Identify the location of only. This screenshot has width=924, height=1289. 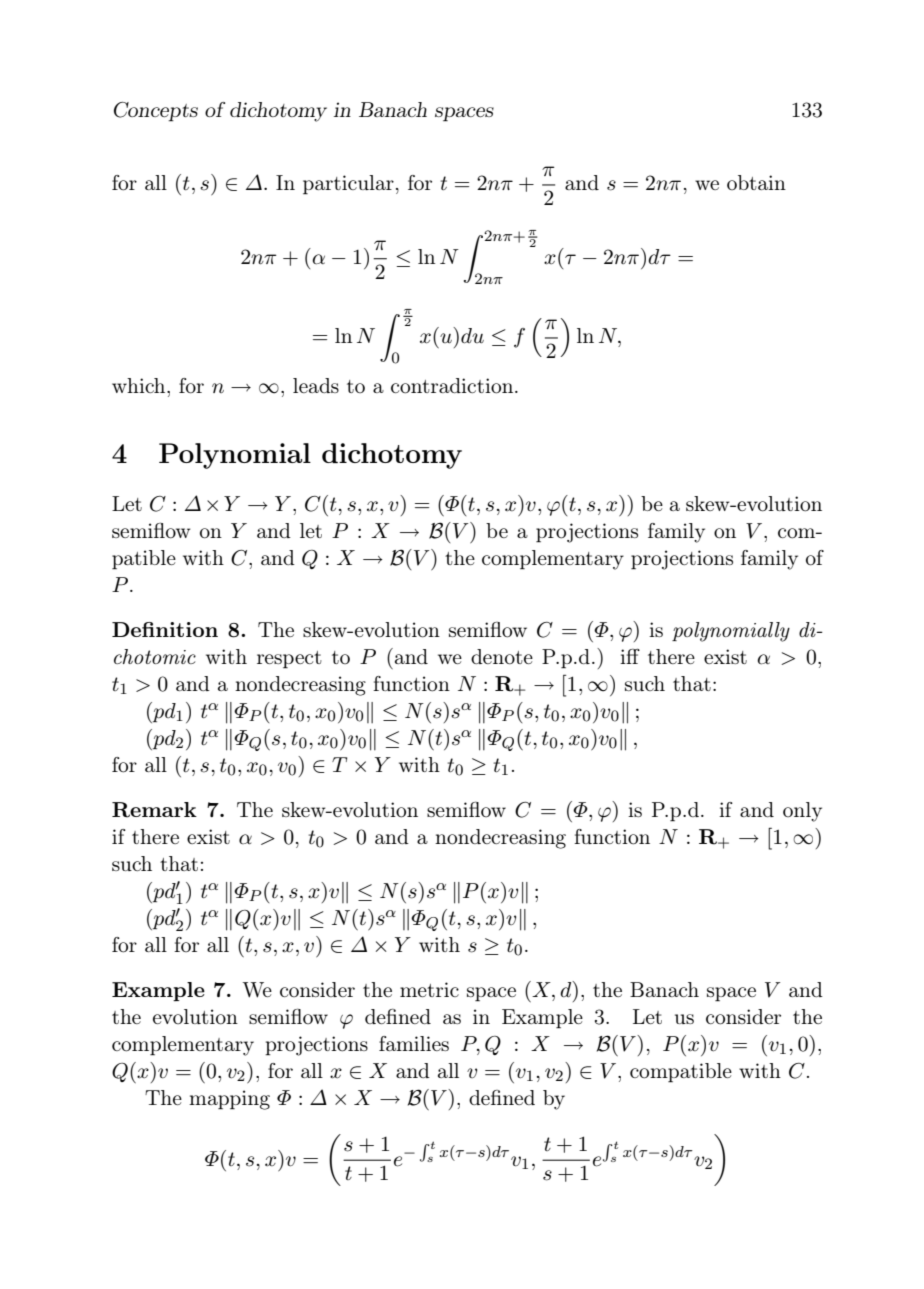
(802, 812).
